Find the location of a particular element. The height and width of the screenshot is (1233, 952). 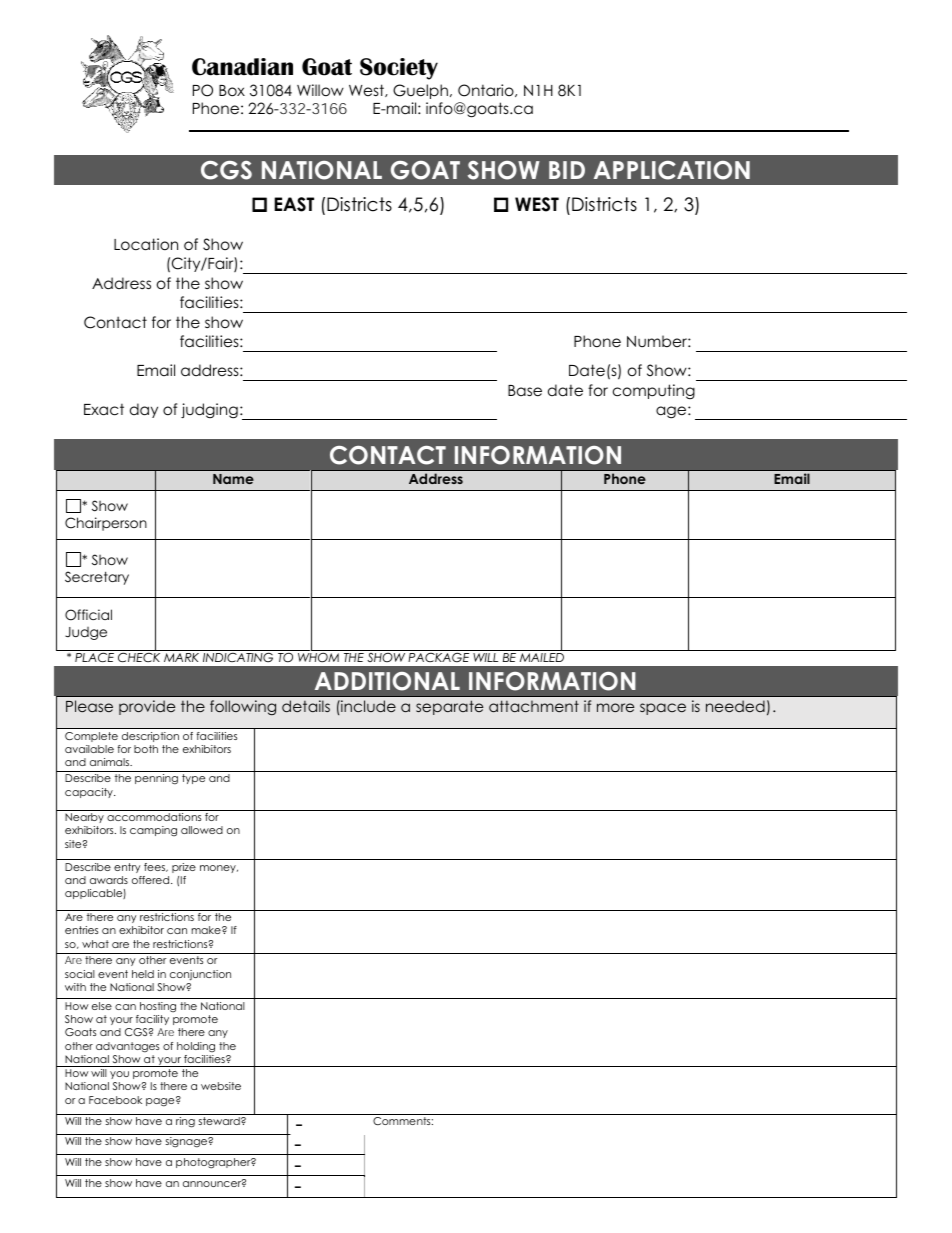

ring is located at coordinates (185, 1122).
